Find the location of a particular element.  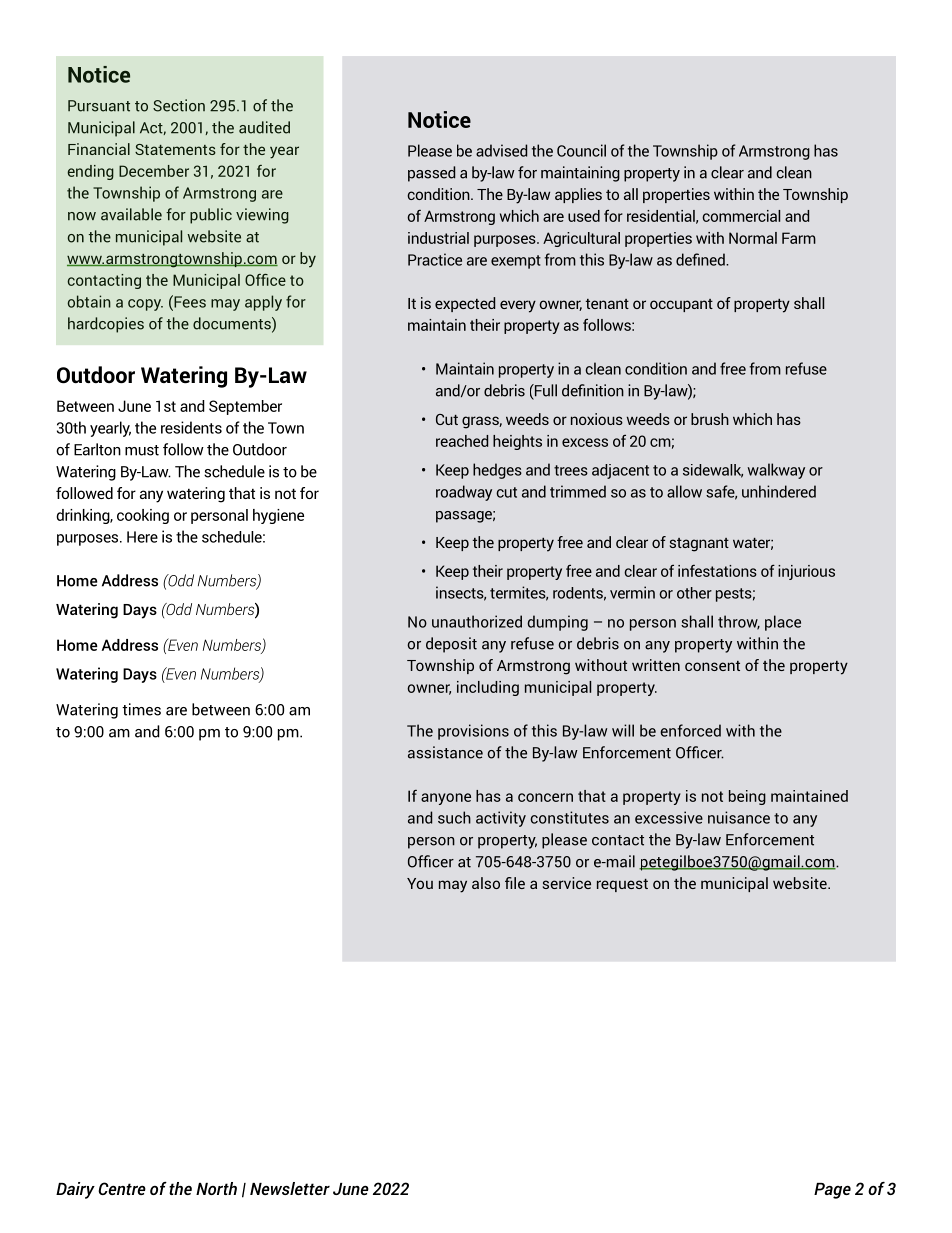

nuisance is located at coordinates (739, 817).
